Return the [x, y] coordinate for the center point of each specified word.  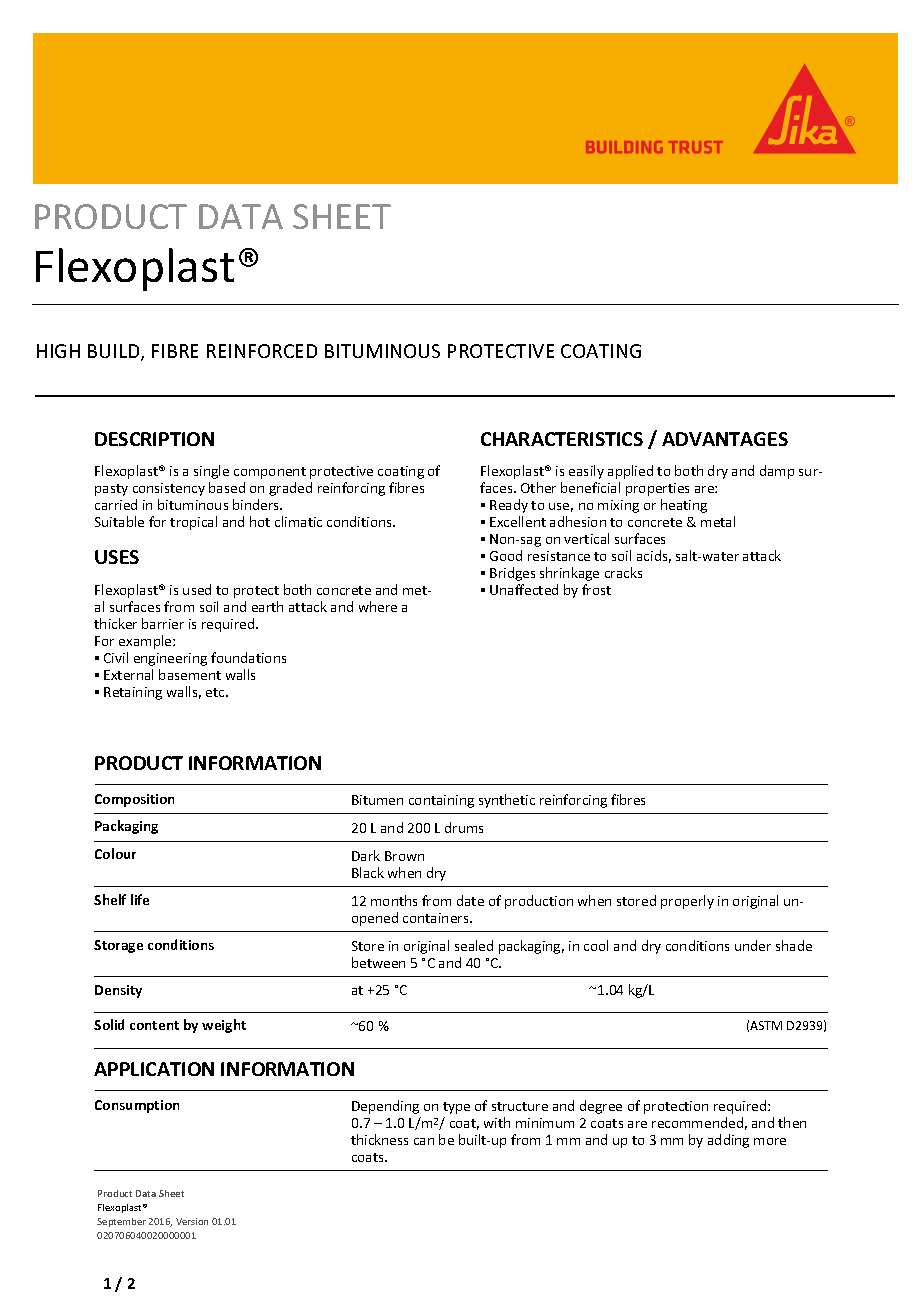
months [394, 900]
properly [687, 902]
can [424, 1141]
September [121, 1222]
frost [596, 589]
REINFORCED [262, 351]
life [140, 899]
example [146, 642]
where [378, 606]
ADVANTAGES [725, 439]
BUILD [115, 352]
